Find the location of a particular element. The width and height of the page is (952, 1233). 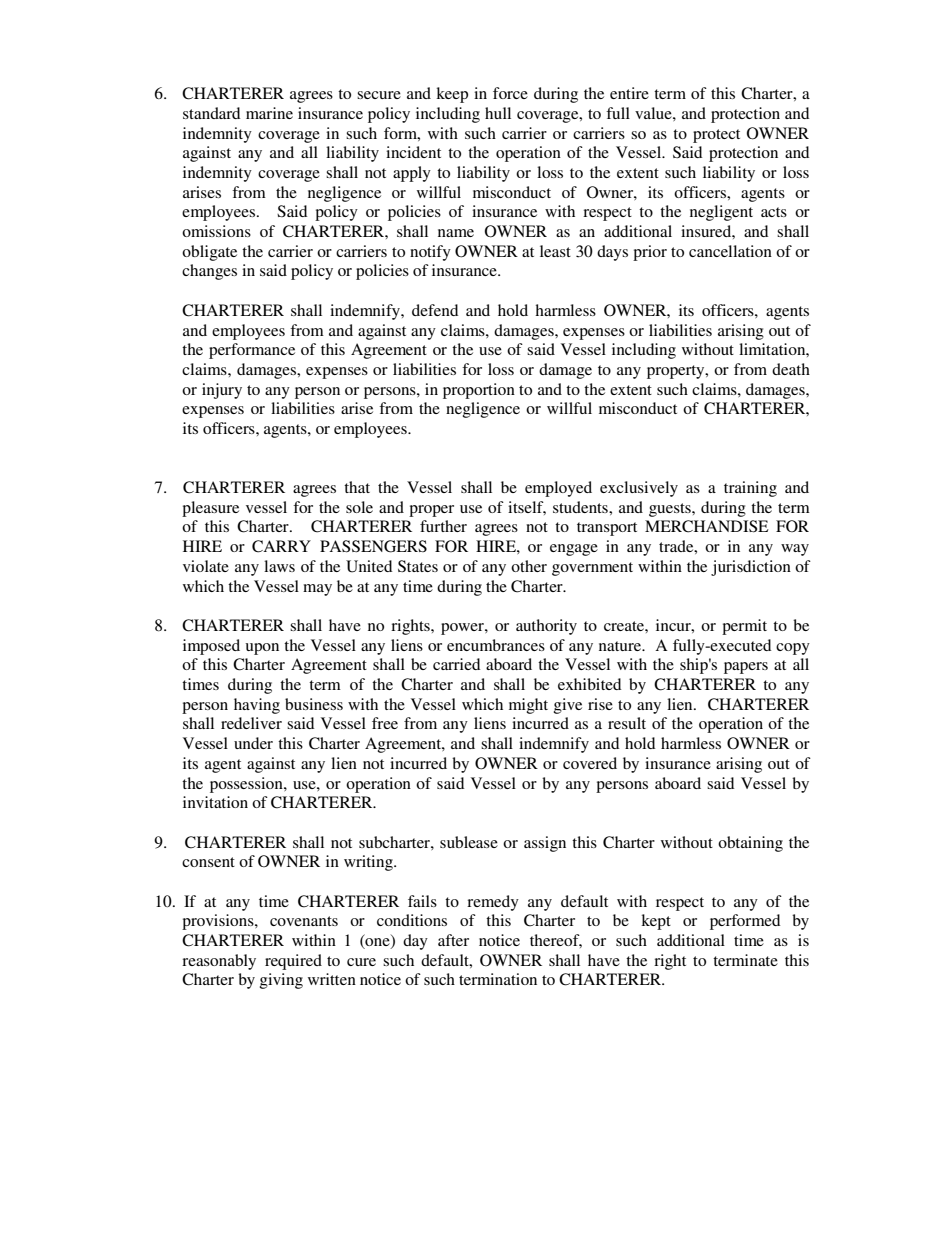

entire is located at coordinates (629, 93).
